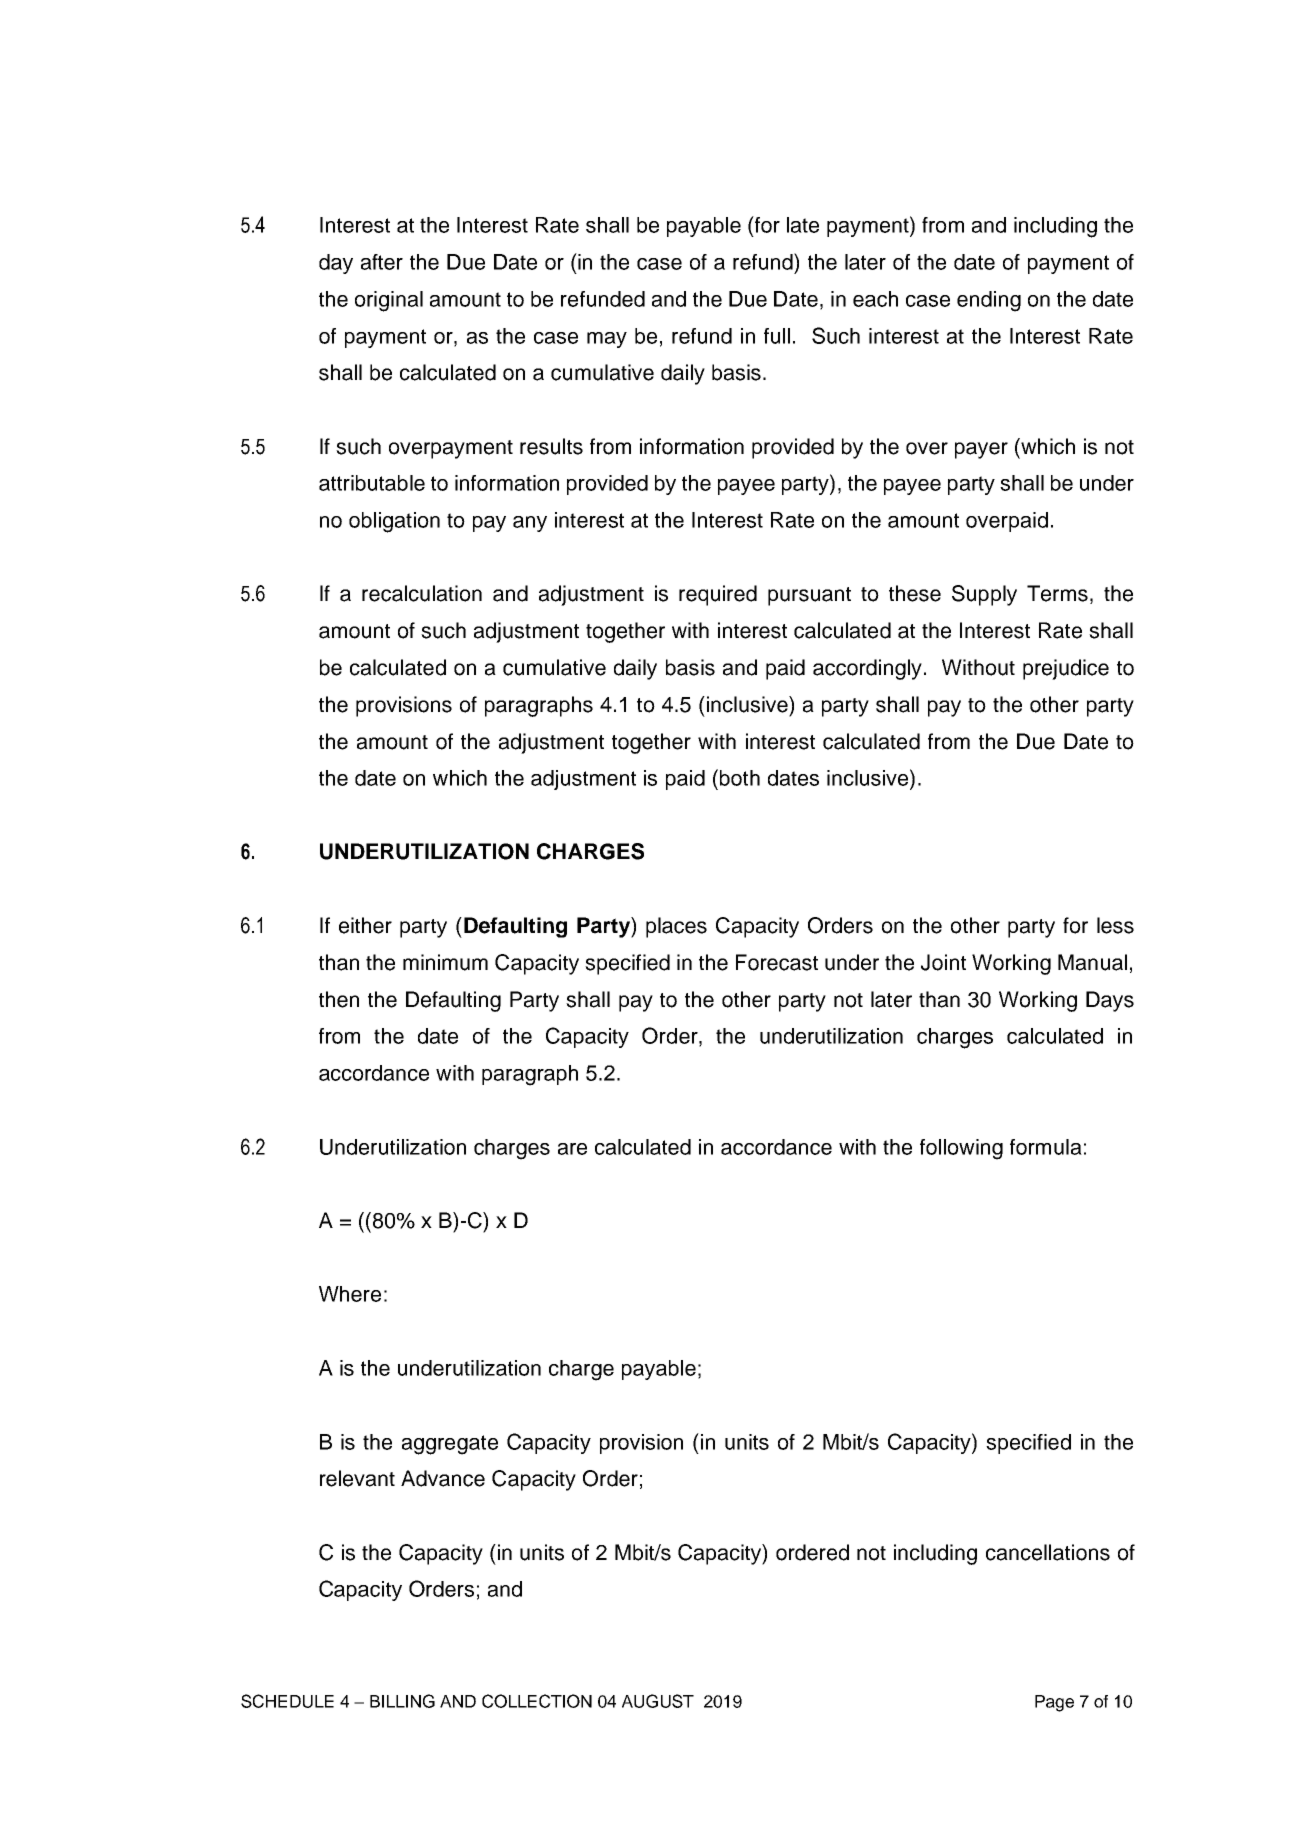 The height and width of the screenshot is (1826, 1291). What do you see at coordinates (402, 1701) in the screenshot?
I see `BILLING` at bounding box center [402, 1701].
